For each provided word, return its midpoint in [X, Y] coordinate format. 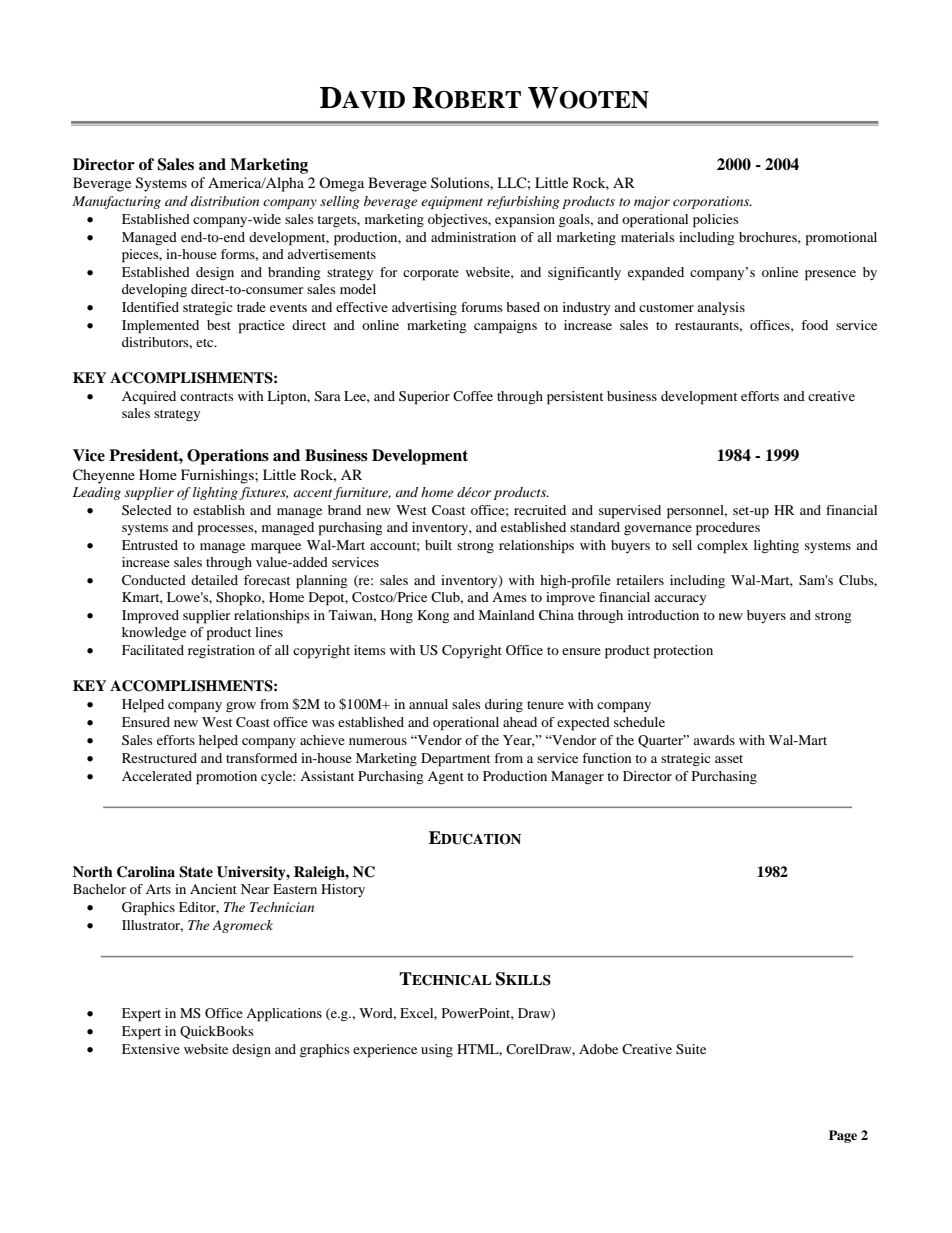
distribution [224, 201]
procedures [728, 529]
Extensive [151, 1049]
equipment [452, 202]
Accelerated [157, 776]
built [438, 545]
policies [716, 221]
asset [729, 759]
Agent [446, 778]
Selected [147, 510]
